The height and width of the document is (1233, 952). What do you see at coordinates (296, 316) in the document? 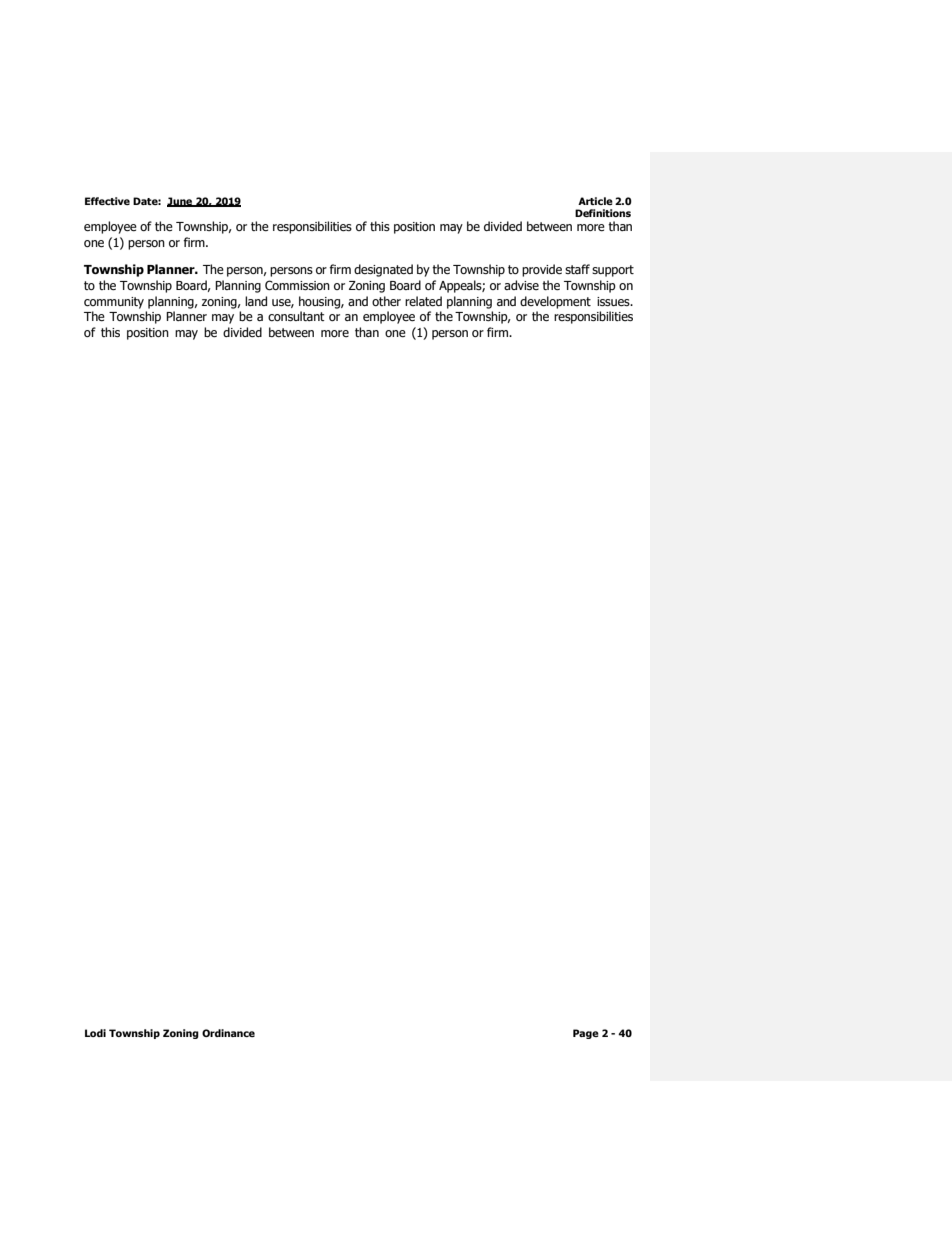
I see `consultant` at bounding box center [296, 316].
